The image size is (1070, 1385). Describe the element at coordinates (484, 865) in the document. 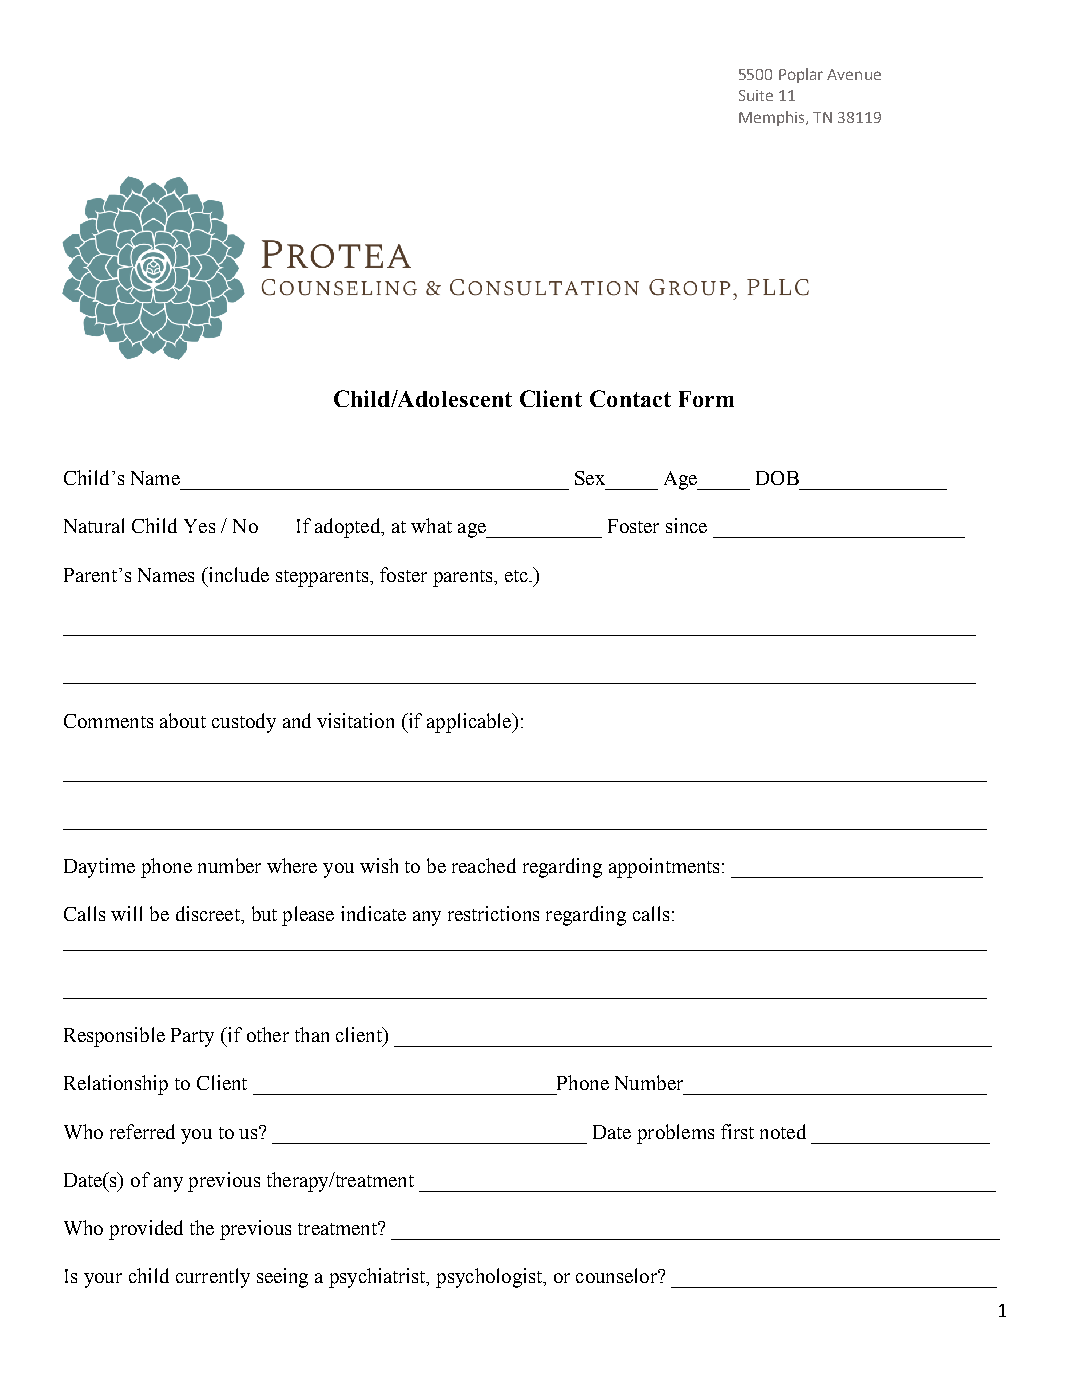

I see `reached` at that location.
